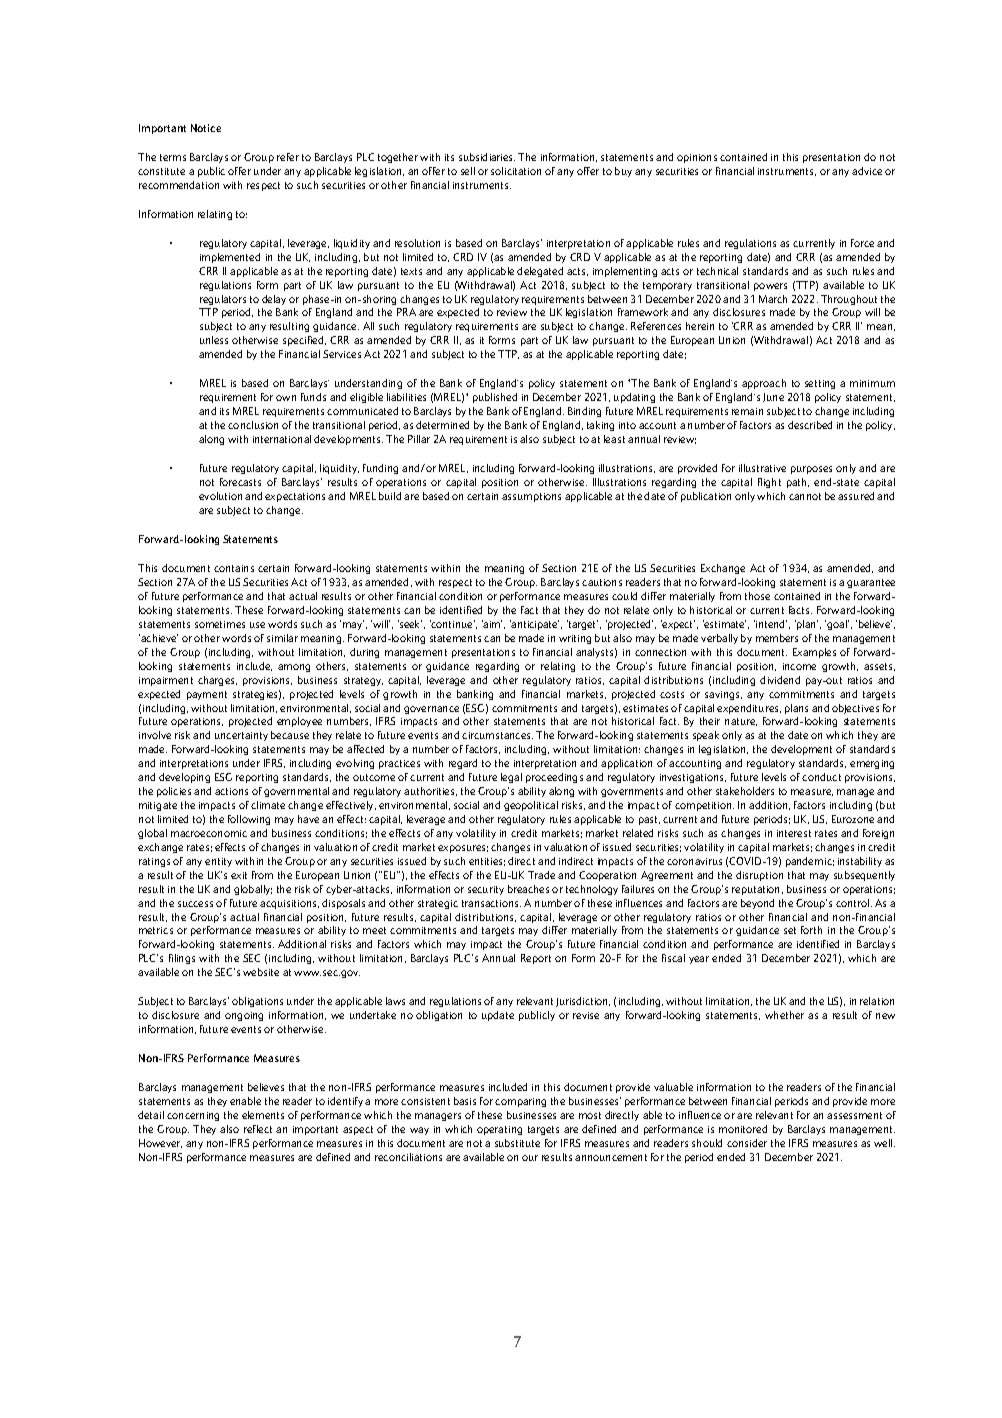  I want to click on sometimes, so click(220, 624).
